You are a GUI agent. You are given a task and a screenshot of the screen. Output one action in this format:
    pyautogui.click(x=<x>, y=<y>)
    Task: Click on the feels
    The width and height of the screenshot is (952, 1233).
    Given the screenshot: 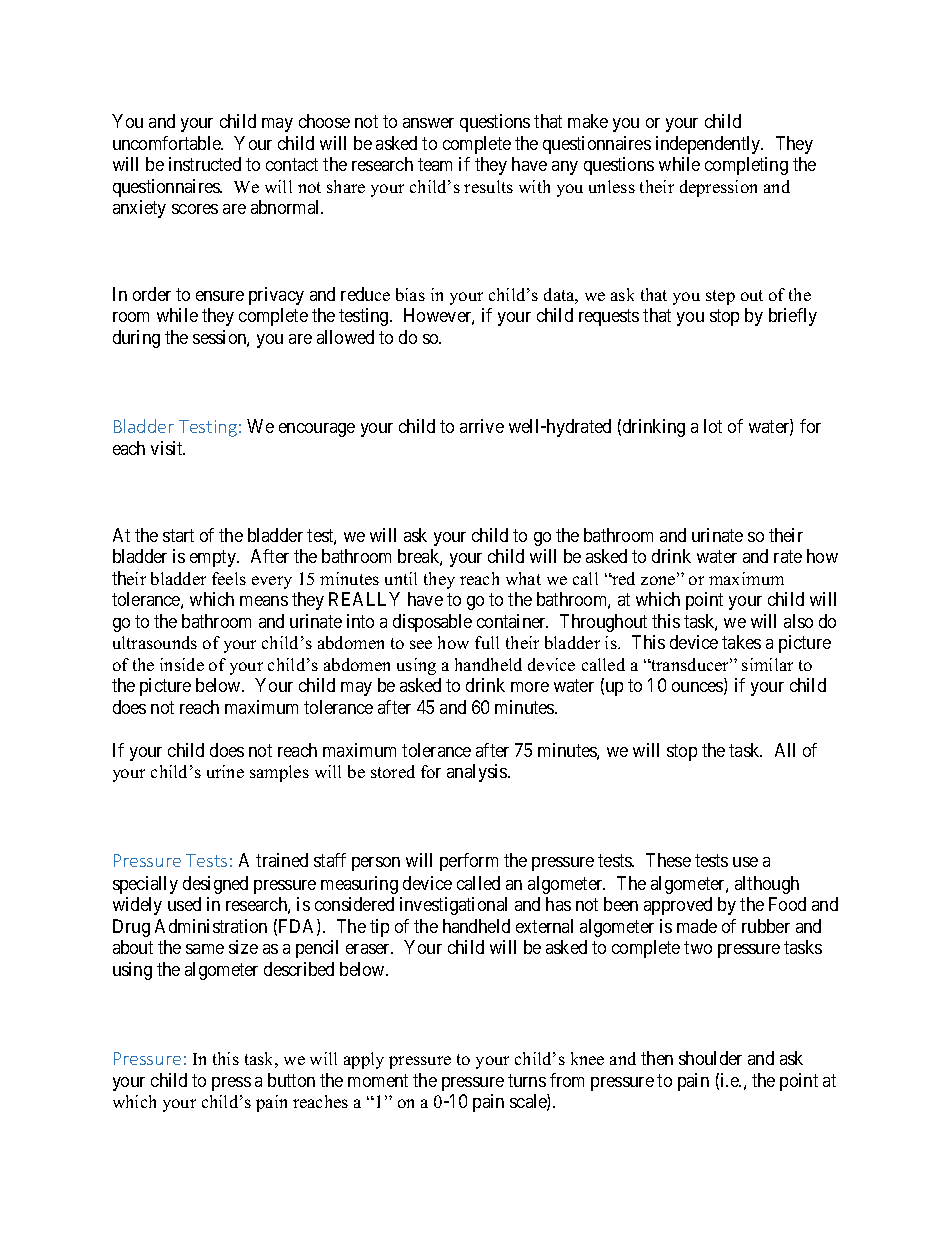 What is the action you would take?
    pyautogui.click(x=229, y=578)
